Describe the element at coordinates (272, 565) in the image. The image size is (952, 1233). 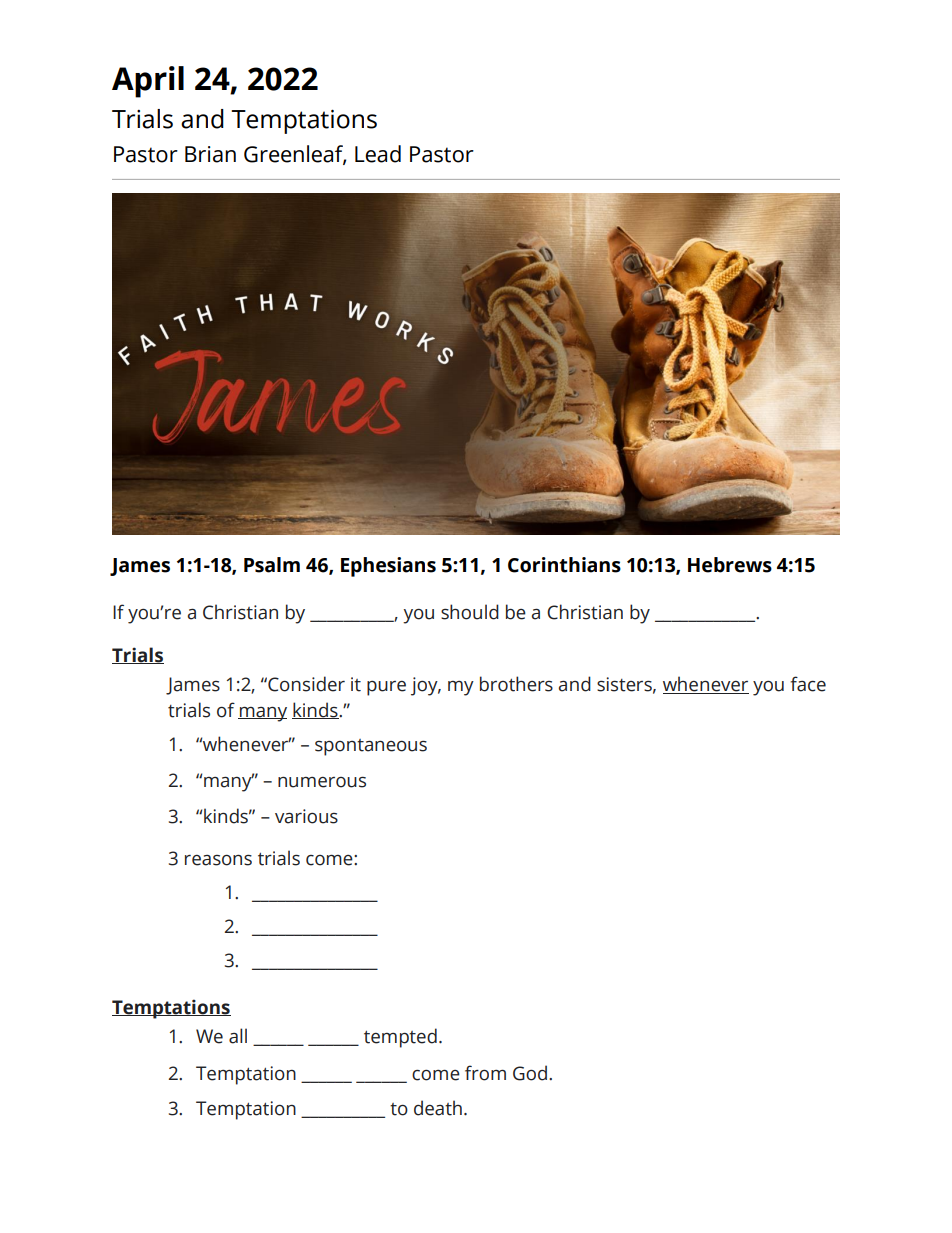
I see `Psalm` at that location.
